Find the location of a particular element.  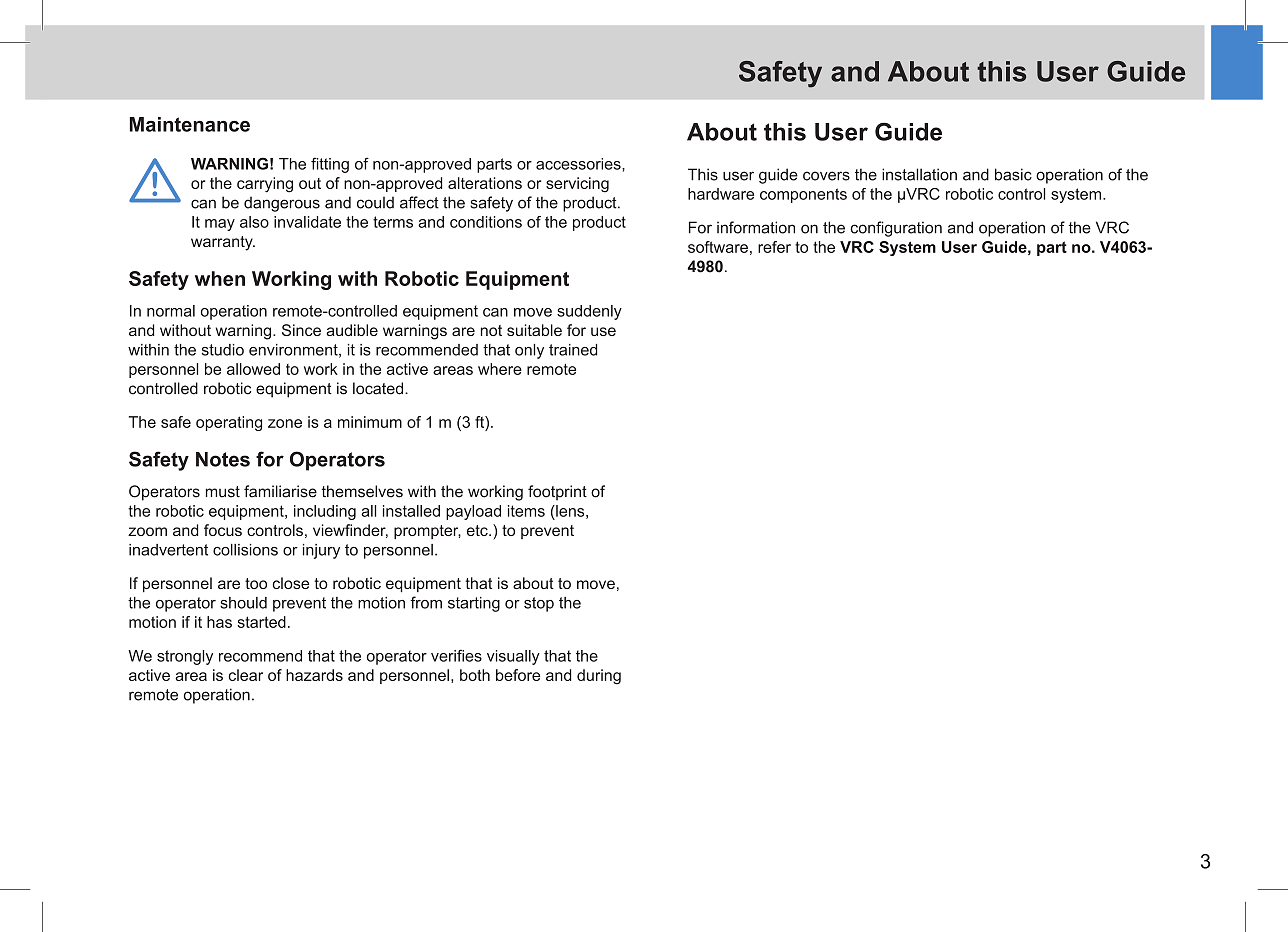

items is located at coordinates (526, 511).
